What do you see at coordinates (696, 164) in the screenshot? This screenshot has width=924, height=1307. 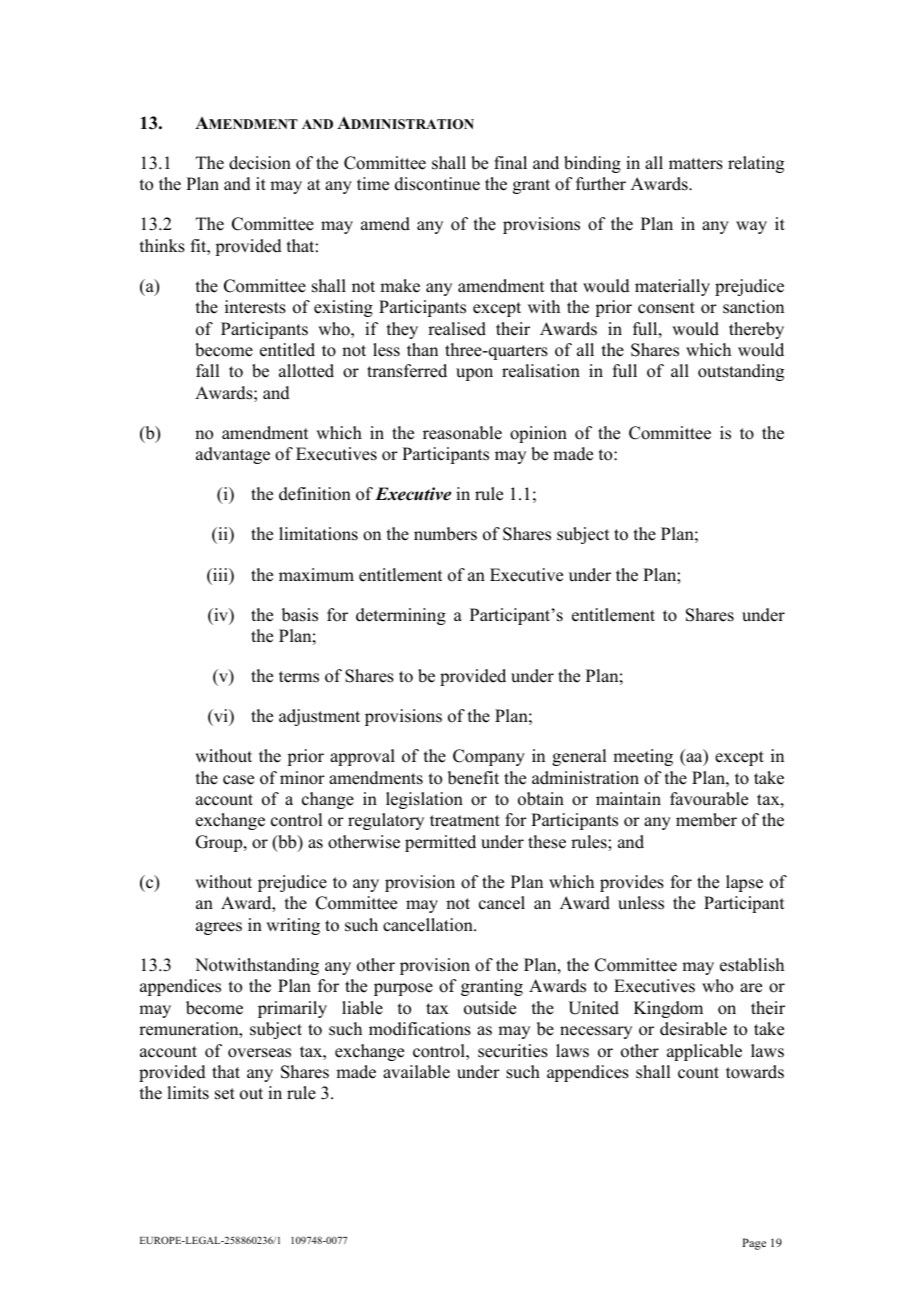 I see `matters` at bounding box center [696, 164].
